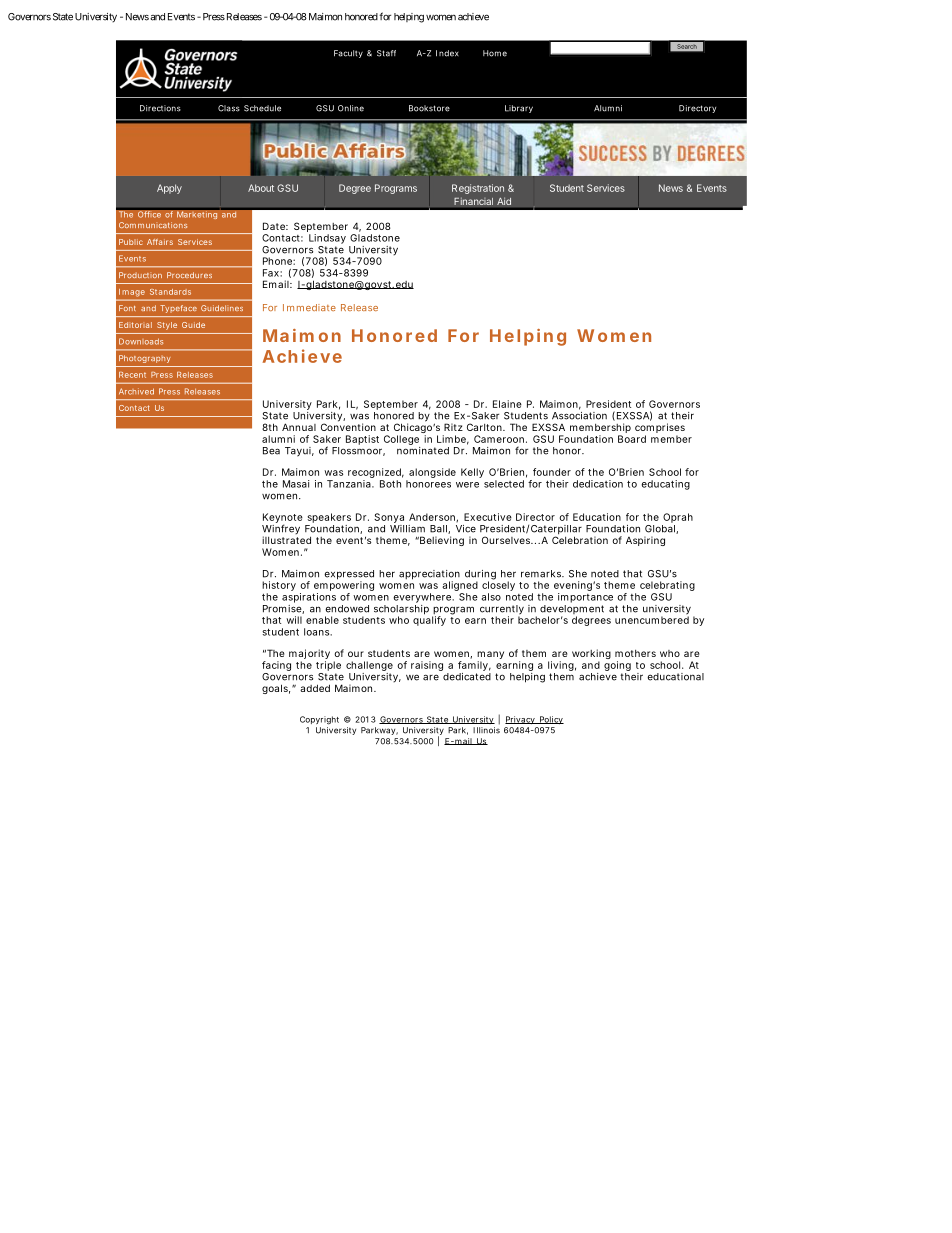 This screenshot has width=952, height=1233. Describe the element at coordinates (309, 307) in the screenshot. I see `Immediate` at that location.
